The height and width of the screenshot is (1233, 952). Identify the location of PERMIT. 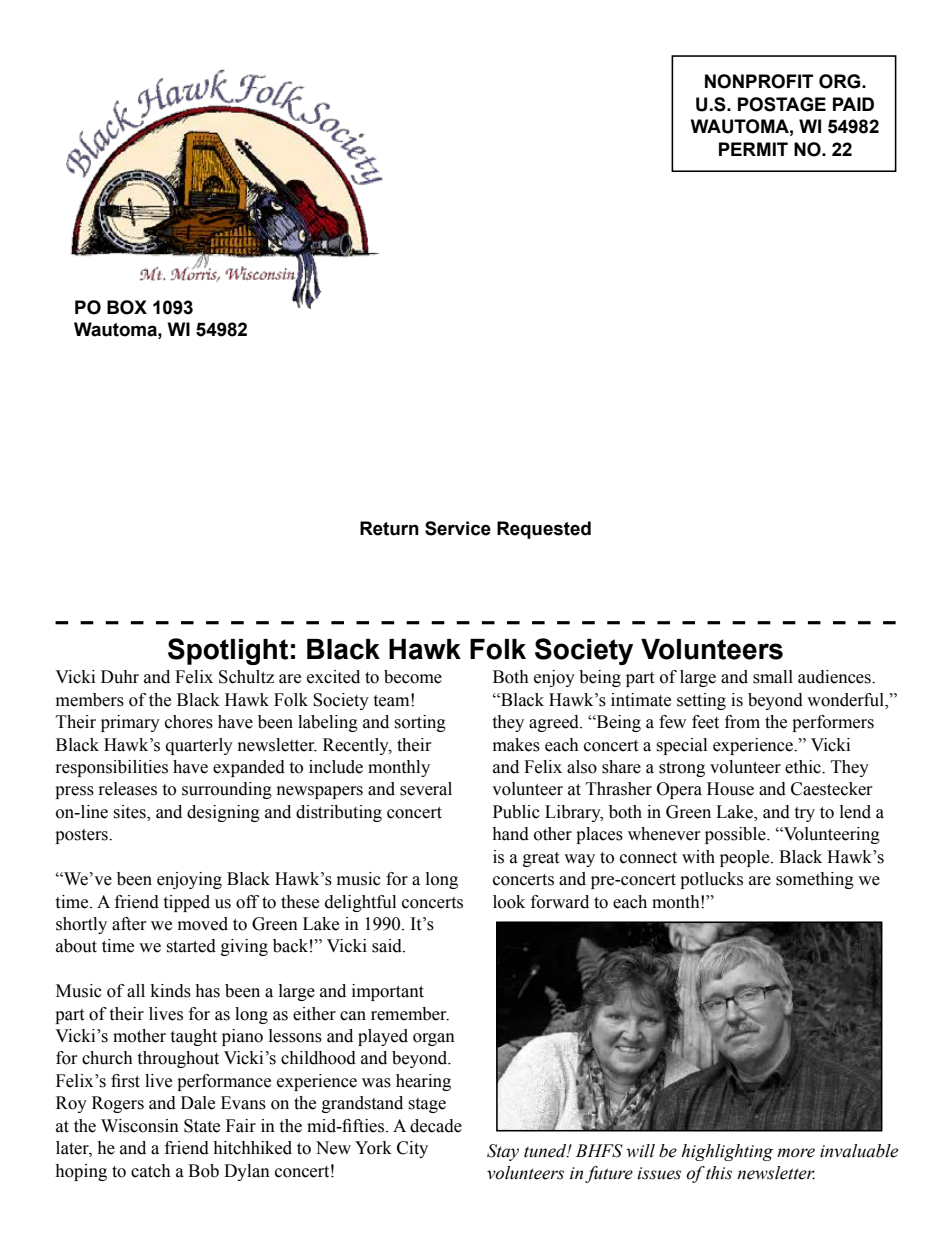
(753, 149).
